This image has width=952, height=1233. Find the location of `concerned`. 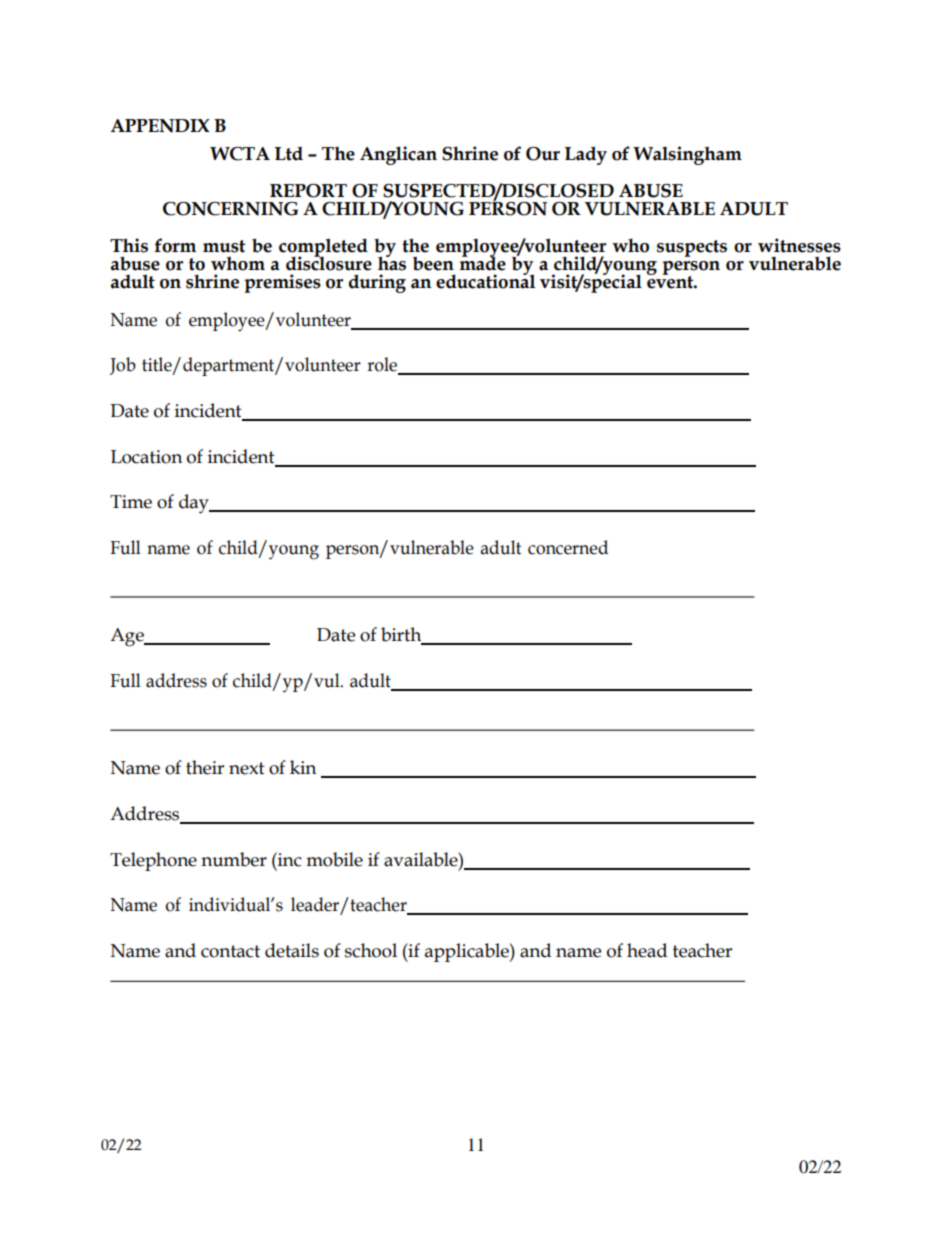

concerned is located at coordinates (568, 547).
